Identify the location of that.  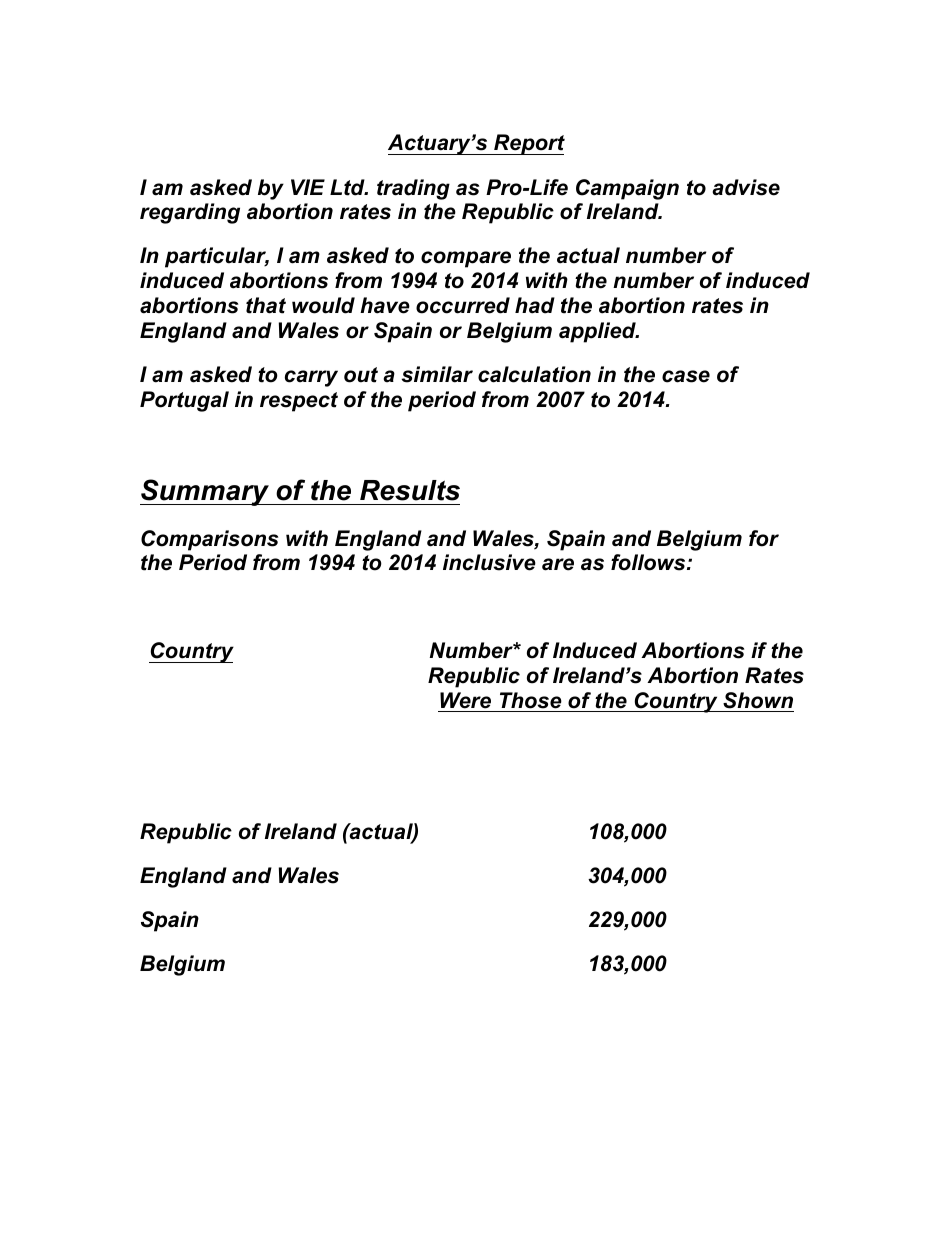
(266, 305).
